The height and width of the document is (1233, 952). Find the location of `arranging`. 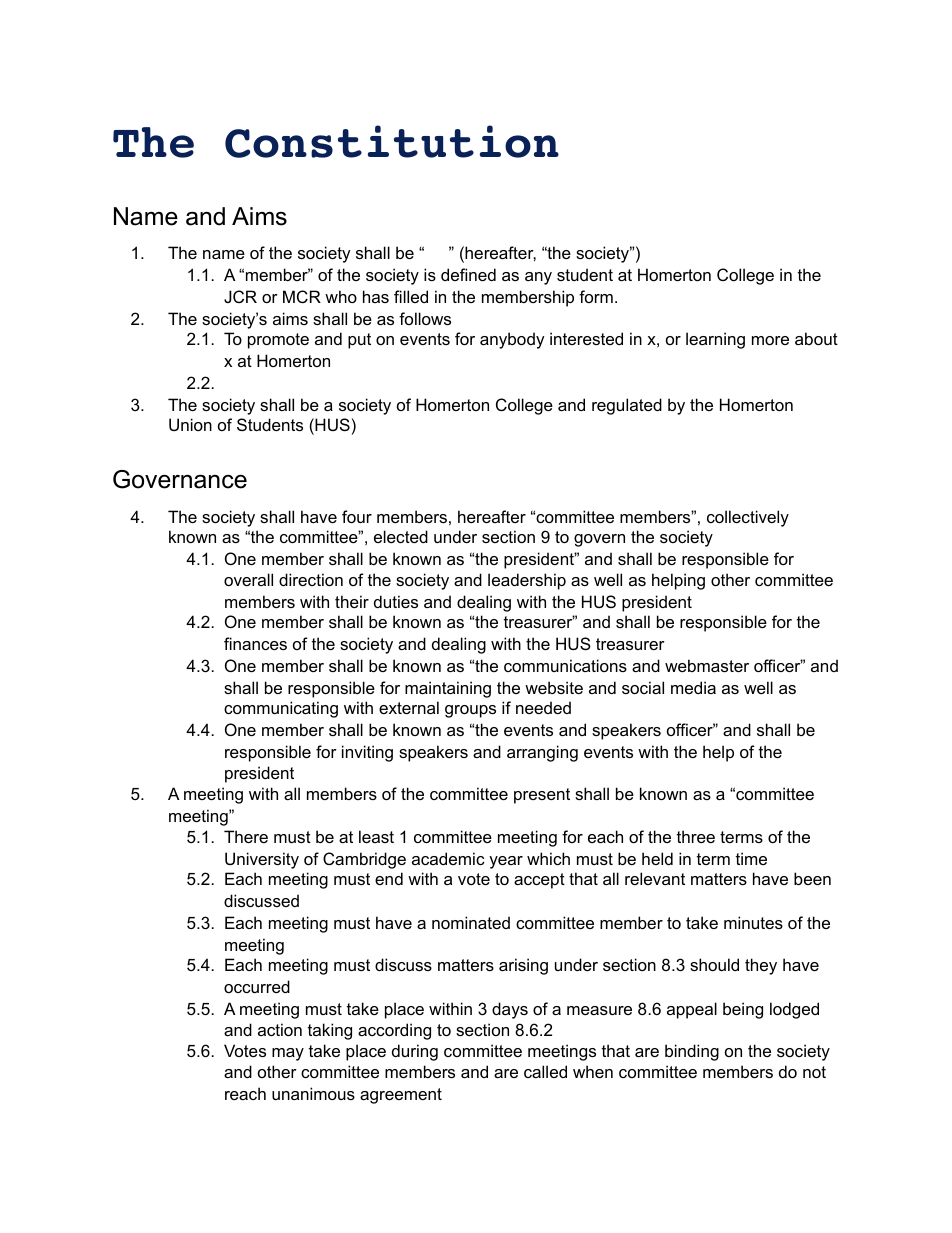

arranging is located at coordinates (542, 753).
